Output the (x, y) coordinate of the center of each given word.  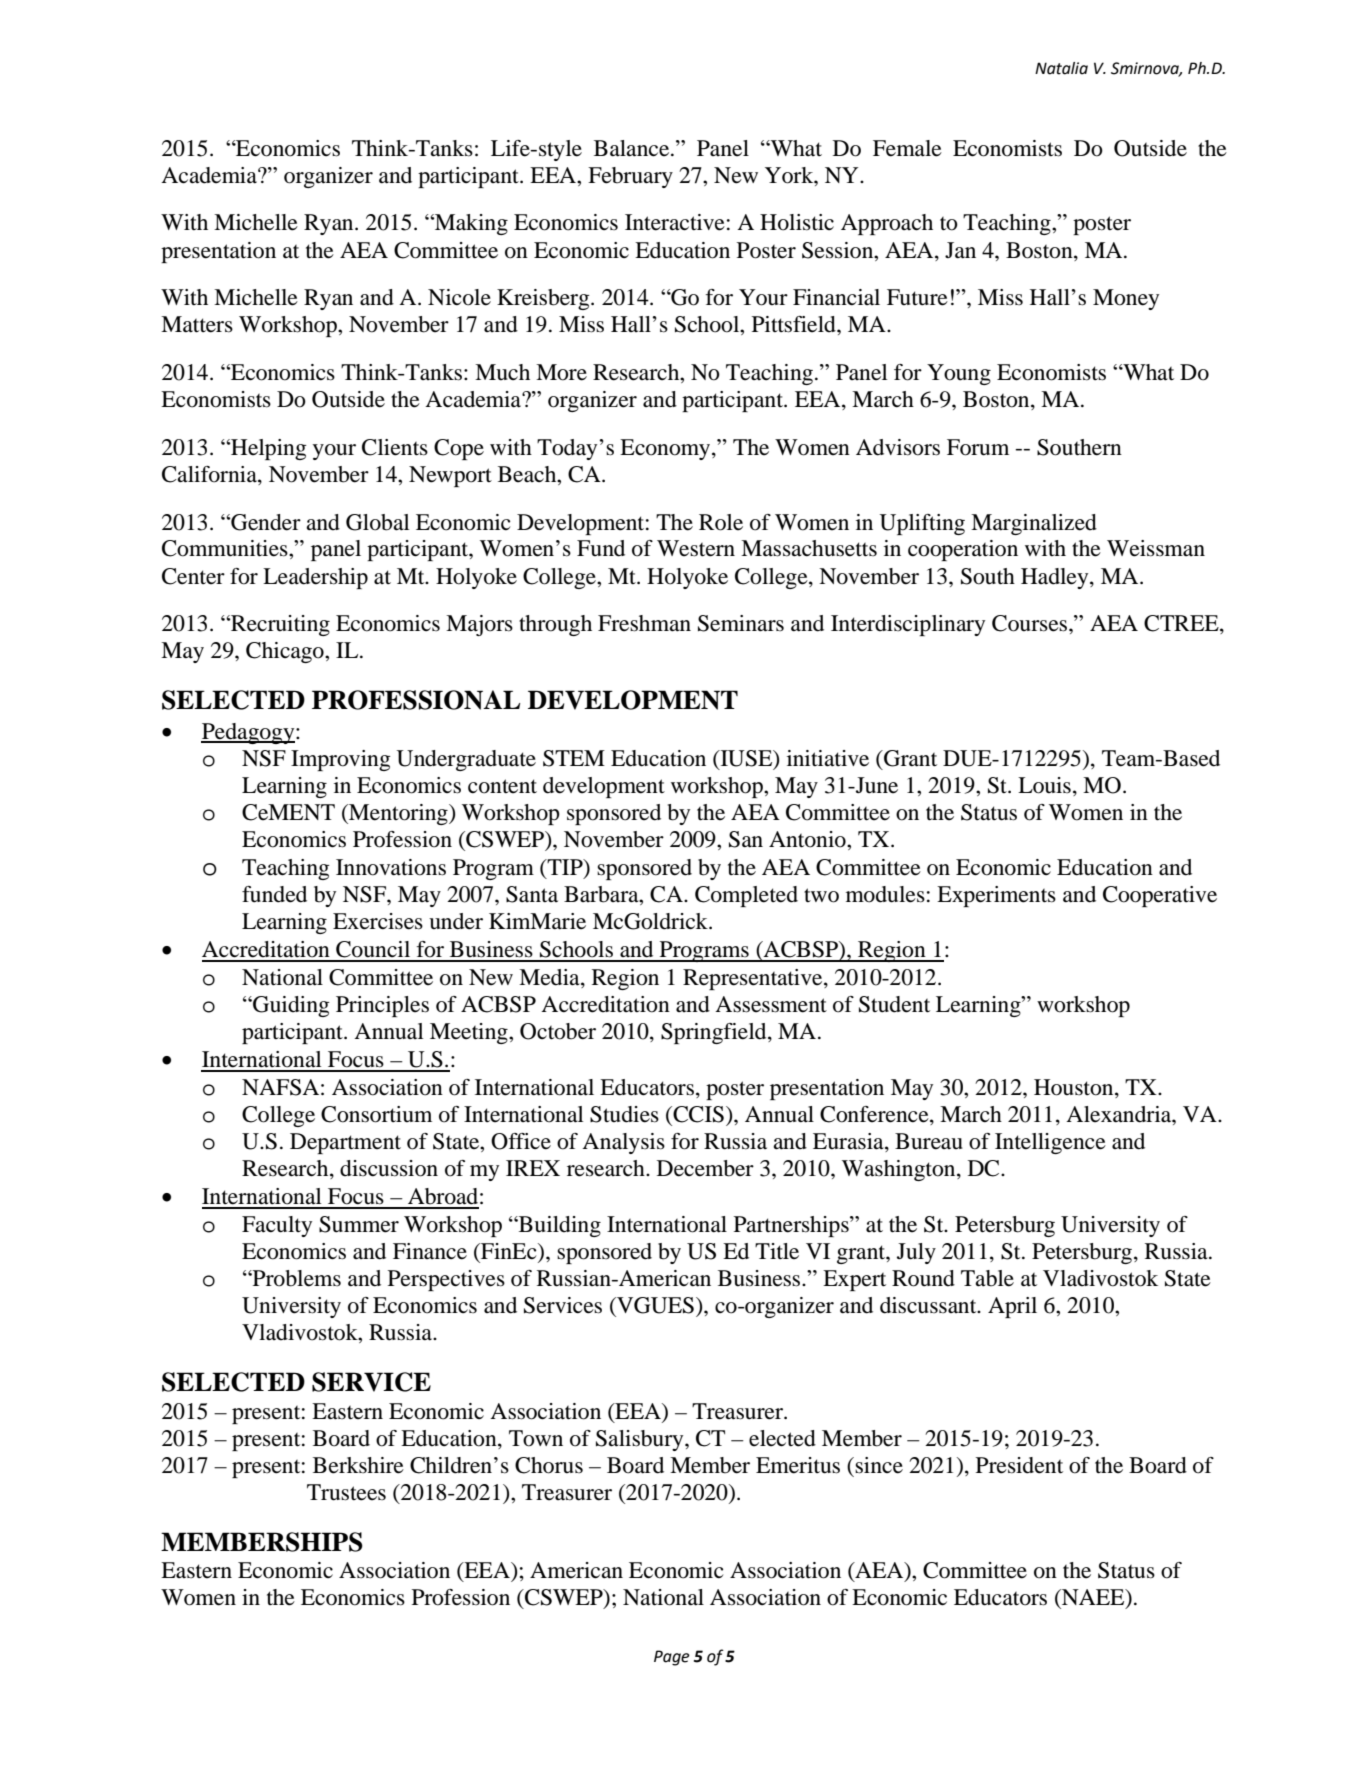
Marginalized (1034, 524)
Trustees (346, 1492)
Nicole (459, 297)
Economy (666, 449)
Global (377, 522)
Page (672, 1658)
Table (987, 1278)
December (705, 1168)
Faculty (277, 1226)
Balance (633, 148)
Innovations (391, 867)
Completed (746, 896)
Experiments (996, 896)
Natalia (1061, 68)
